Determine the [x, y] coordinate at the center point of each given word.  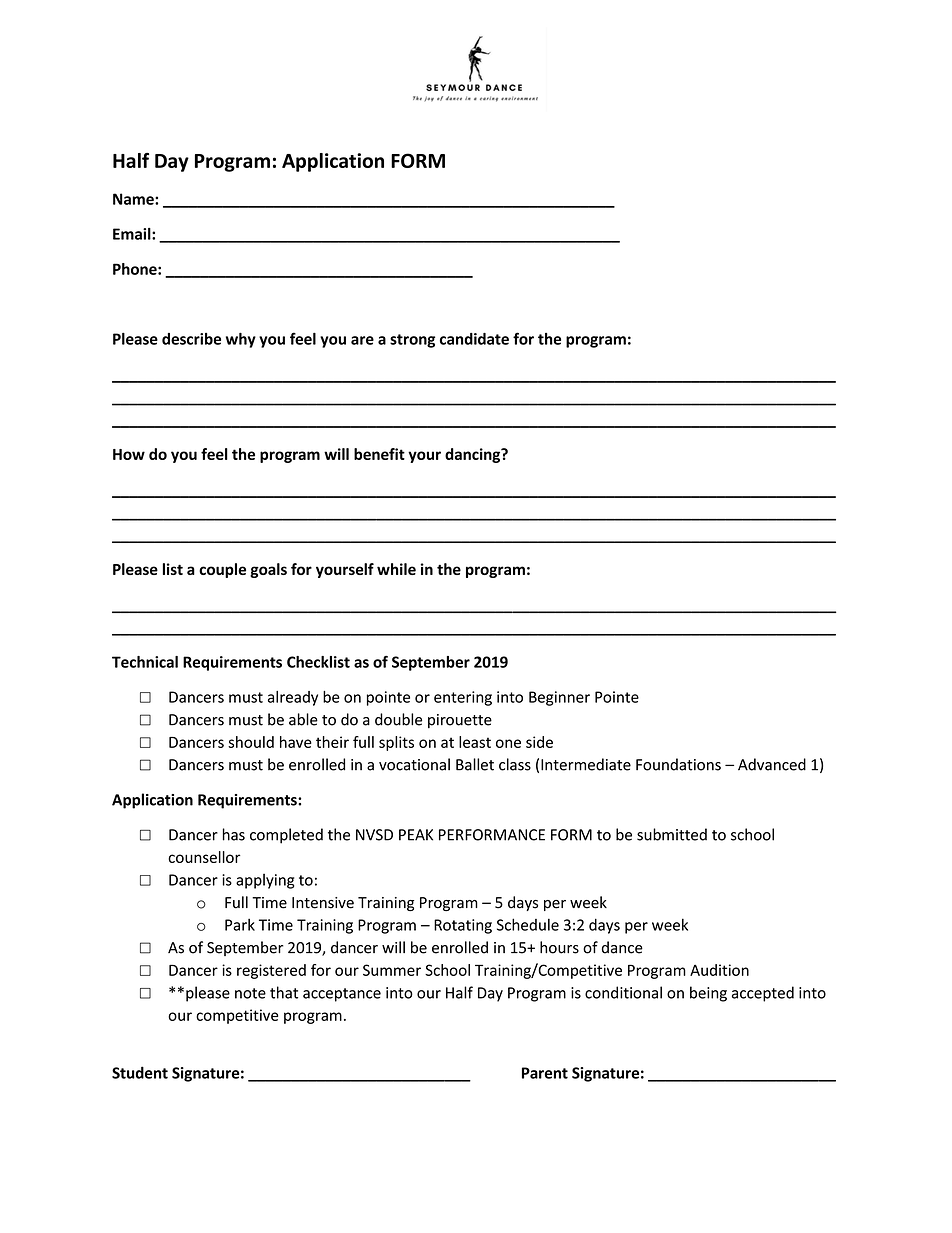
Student [140, 1072]
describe [191, 339]
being [708, 994]
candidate [474, 339]
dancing [474, 455]
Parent [545, 1073]
